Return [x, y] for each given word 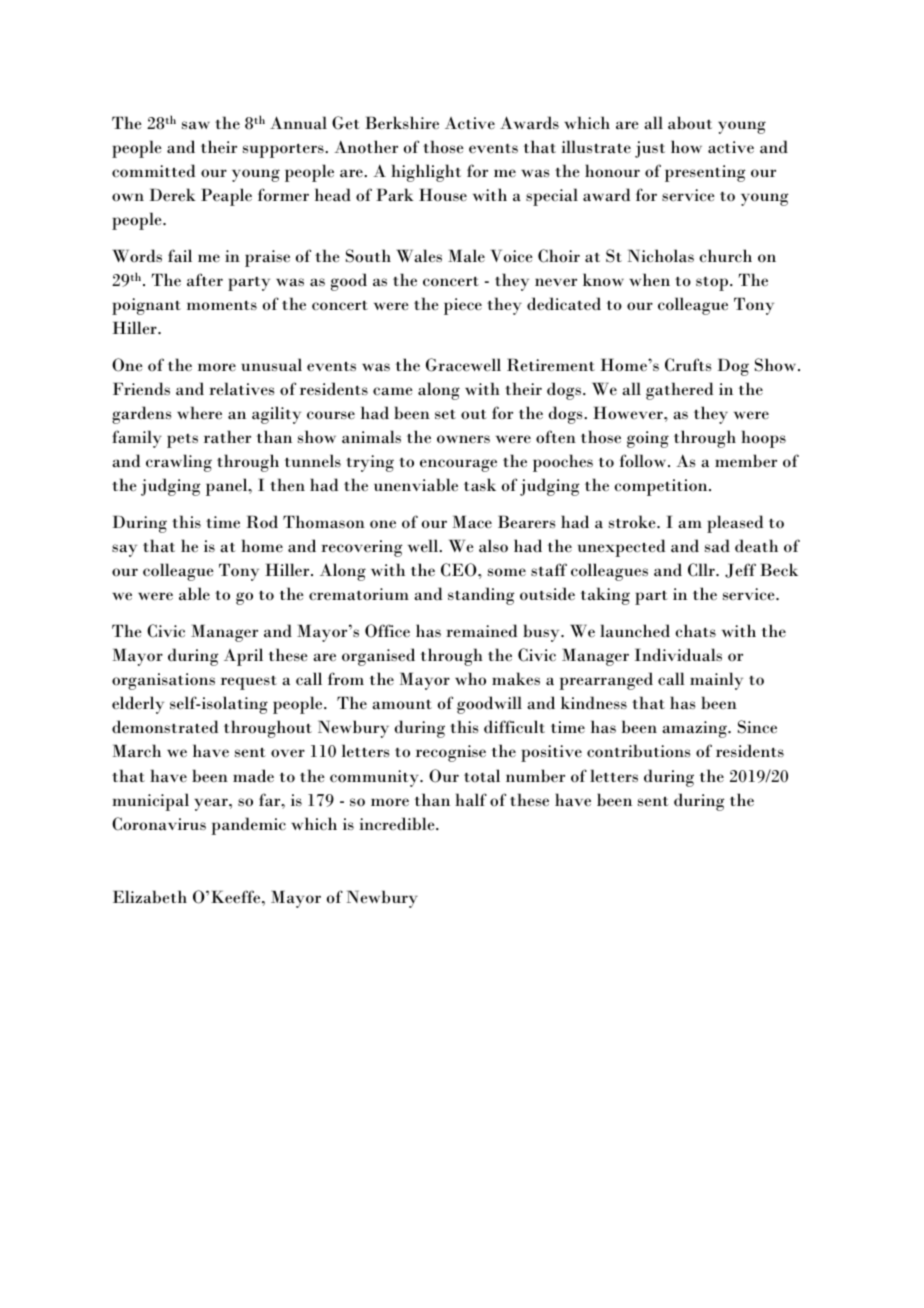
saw [196, 125]
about [690, 123]
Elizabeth [150, 897]
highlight [426, 173]
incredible [398, 824]
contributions [639, 751]
